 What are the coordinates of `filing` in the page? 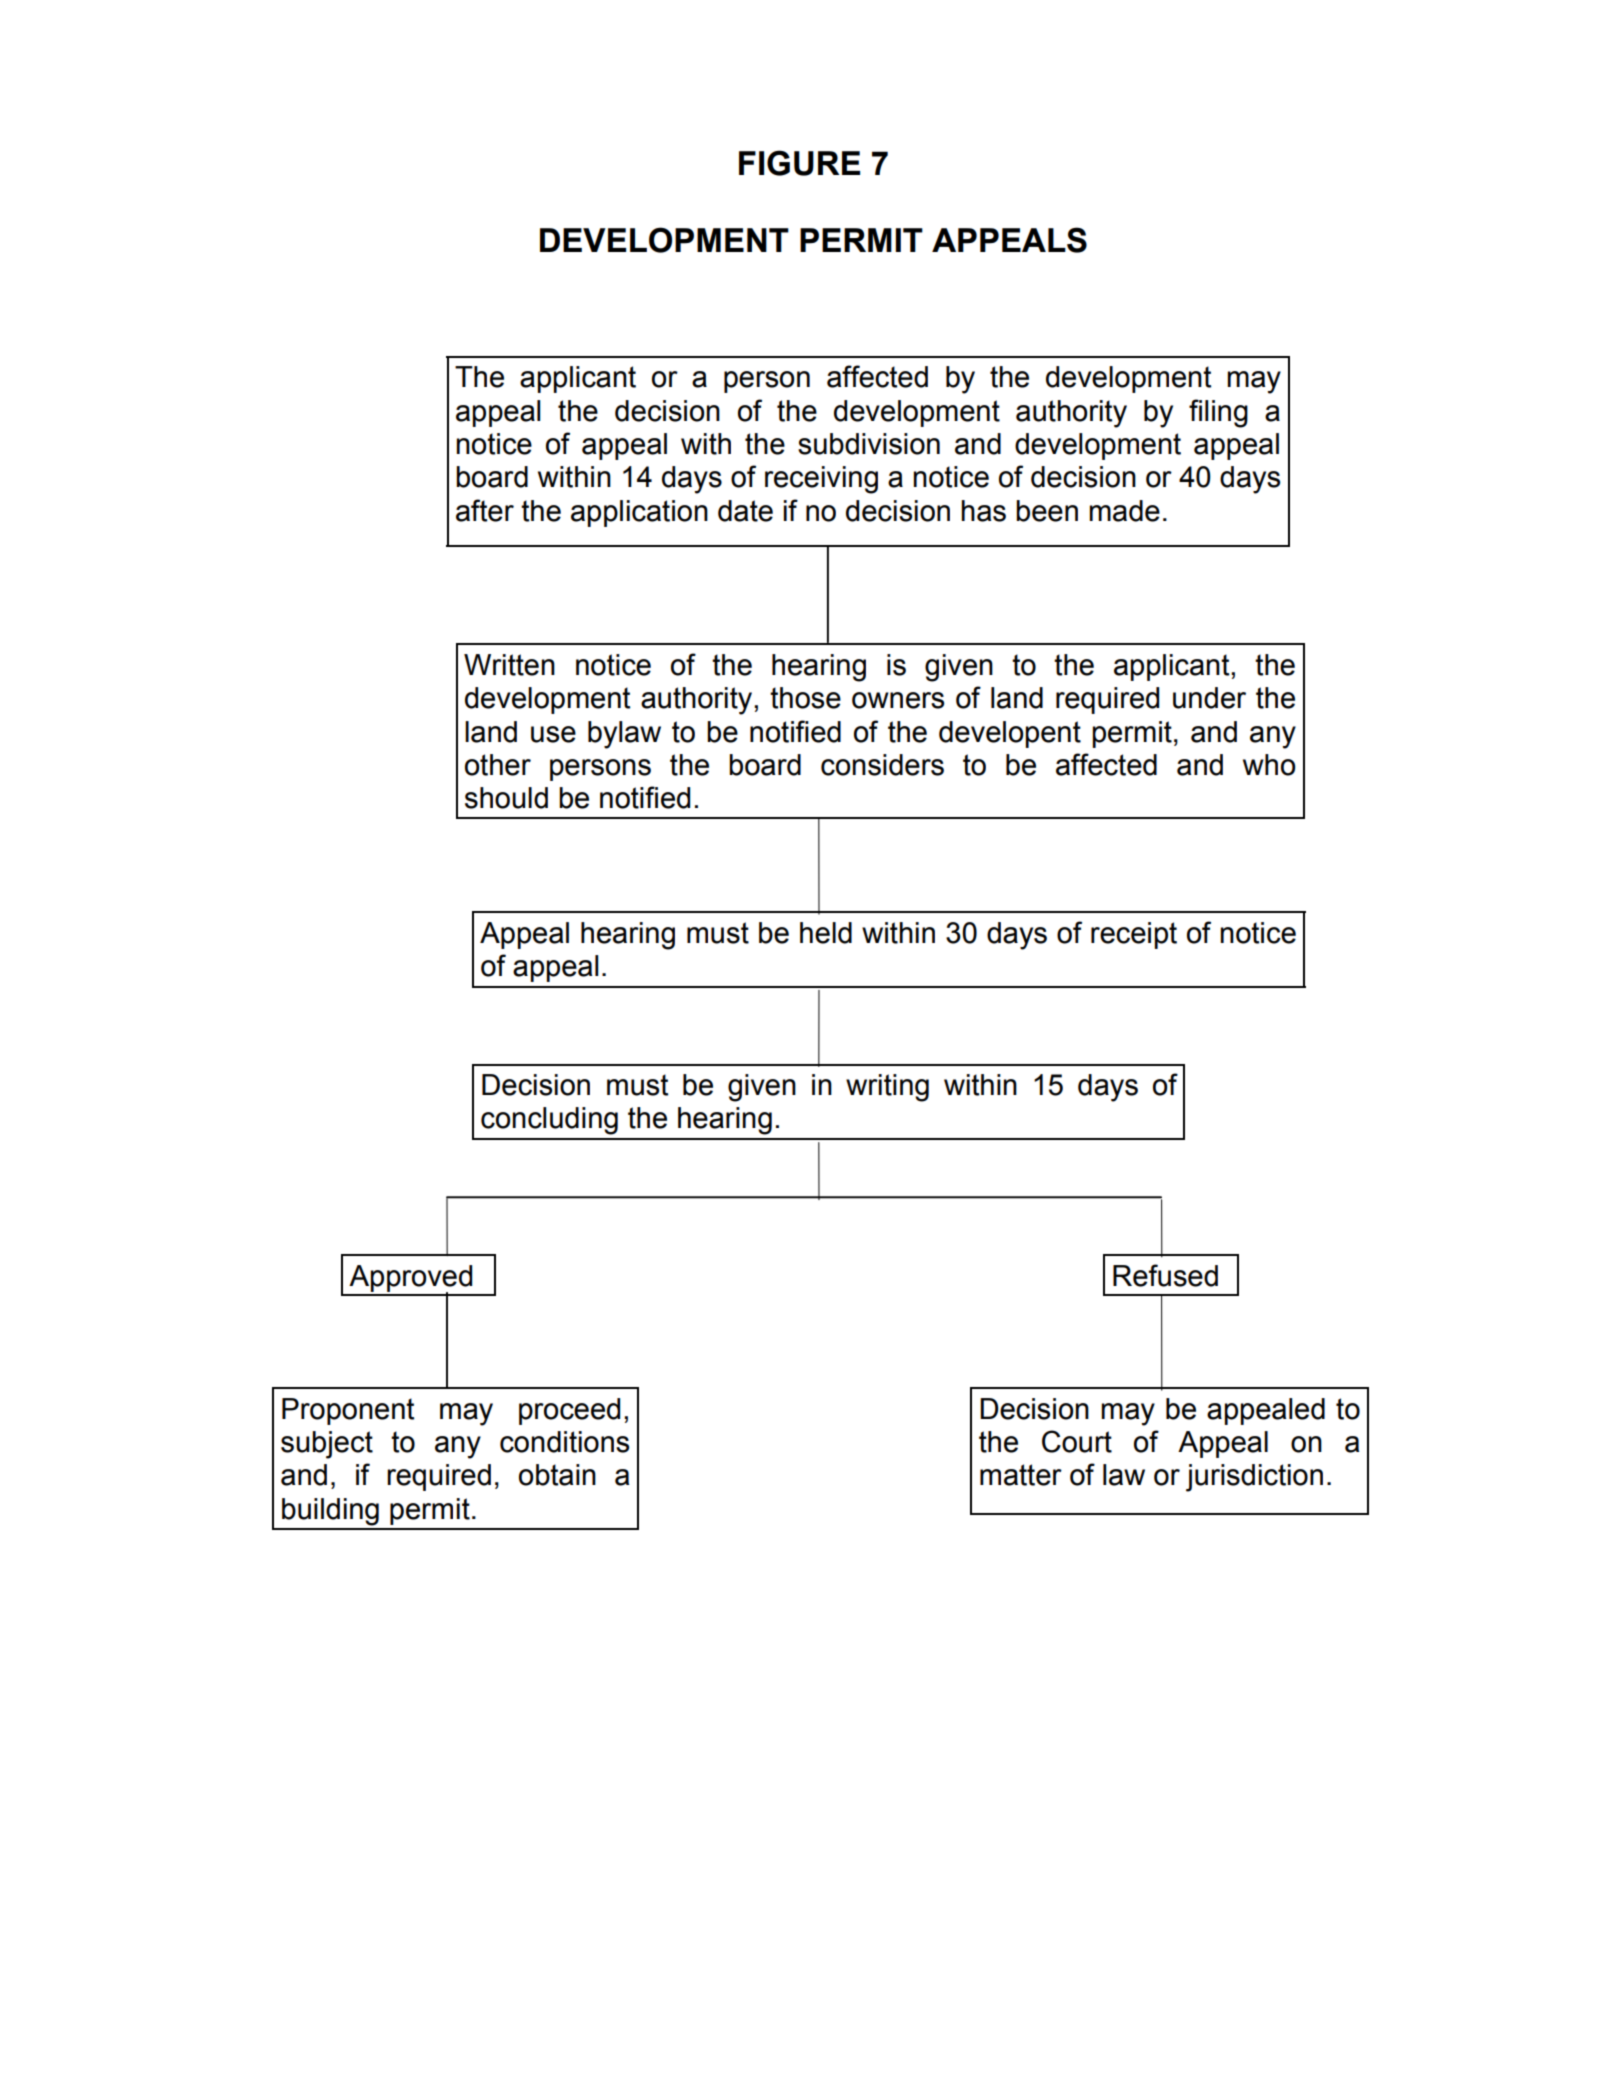 It's located at (1218, 413).
